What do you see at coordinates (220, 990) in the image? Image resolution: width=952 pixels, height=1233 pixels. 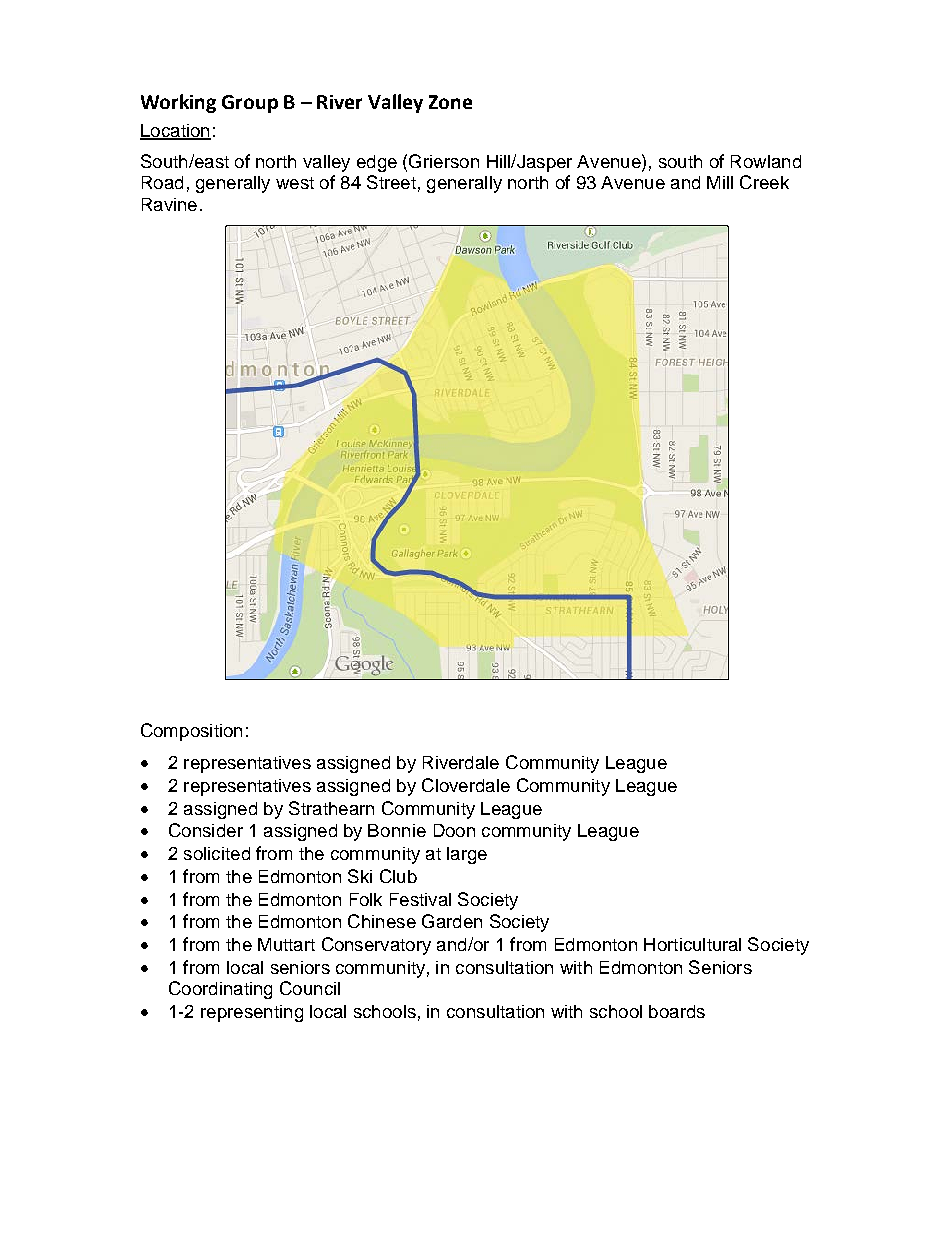 I see `Coordinating` at bounding box center [220, 990].
